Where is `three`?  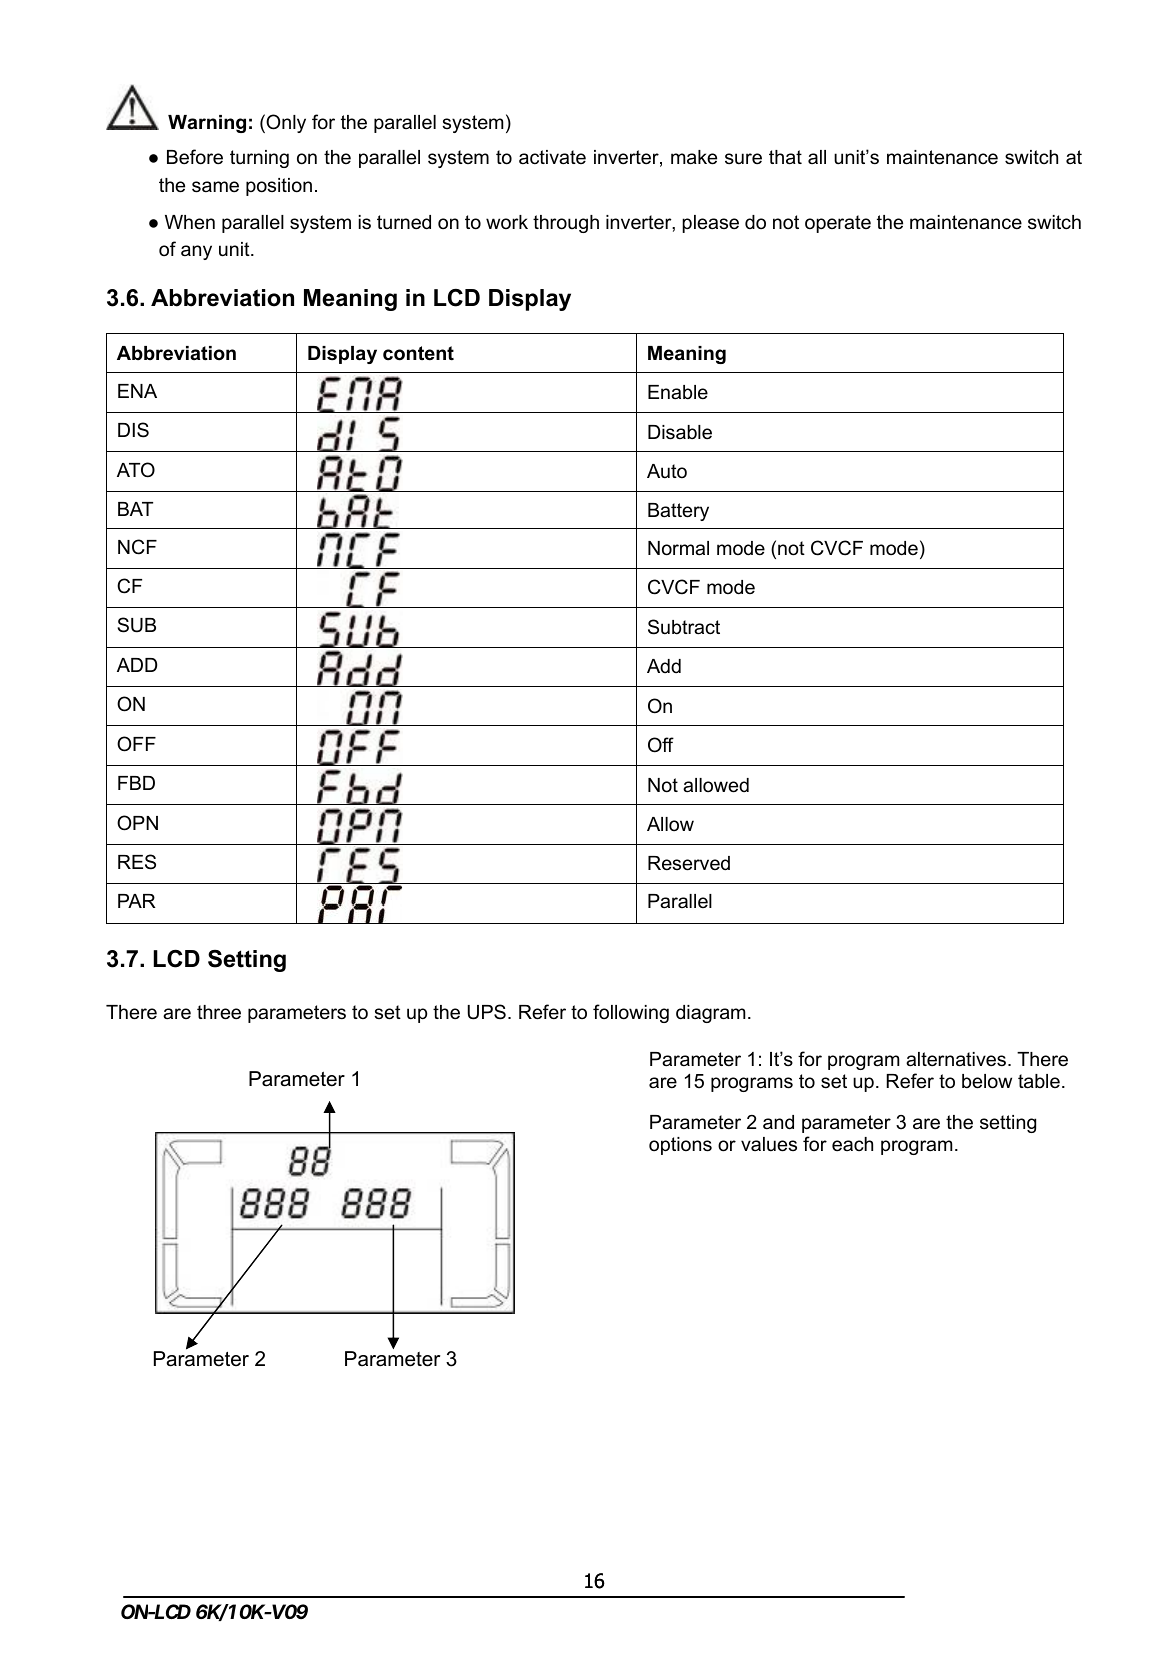 three is located at coordinates (219, 1012).
